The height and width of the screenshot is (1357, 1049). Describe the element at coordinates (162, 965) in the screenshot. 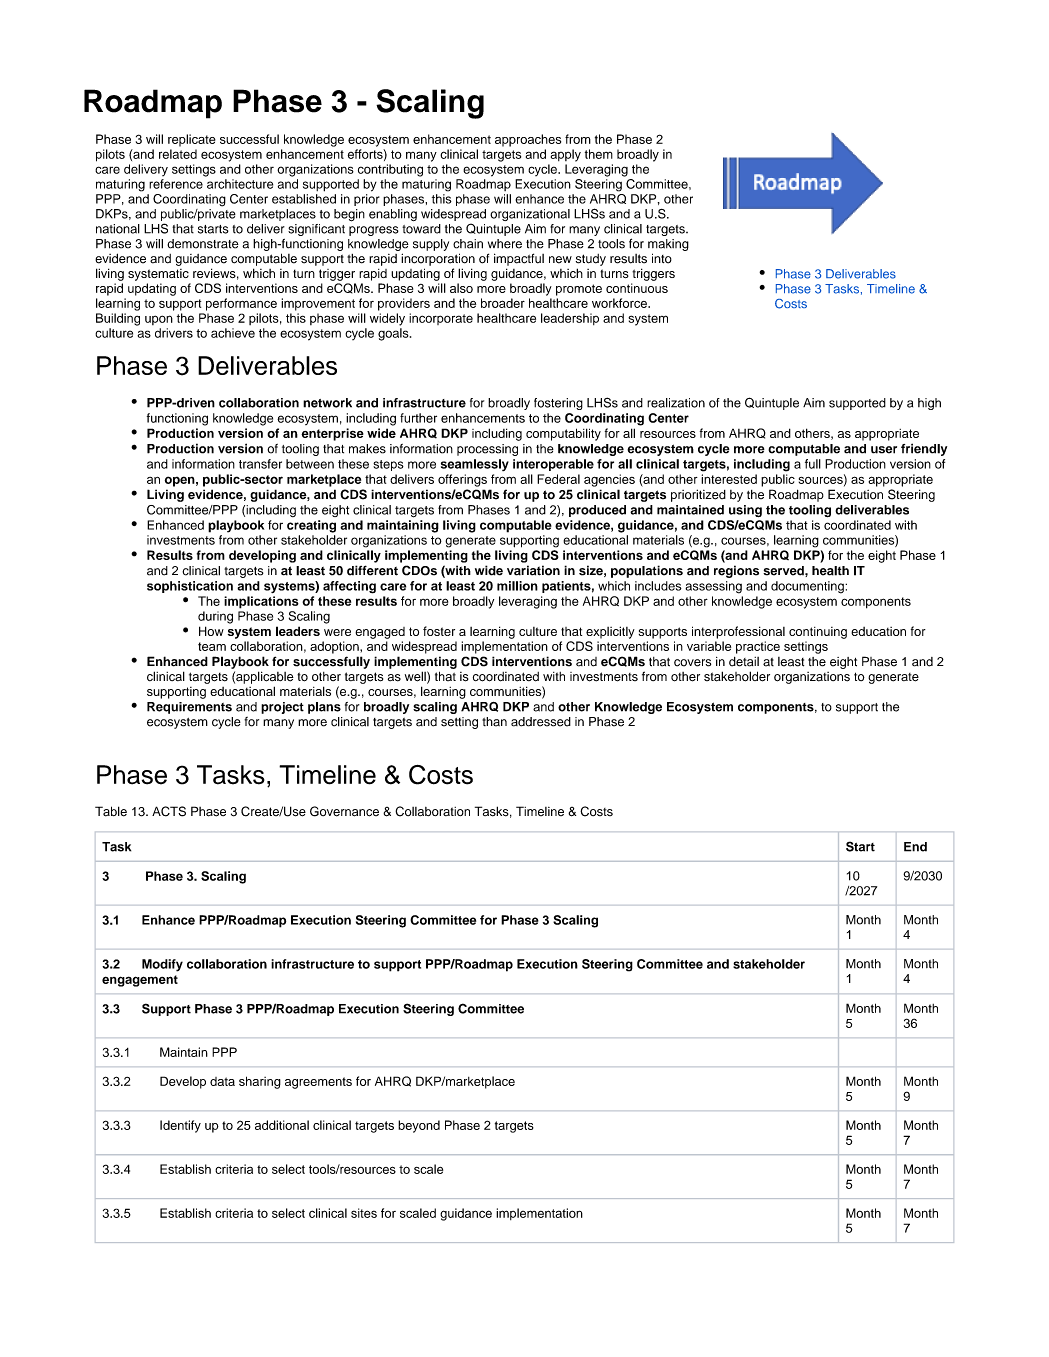

I see `Modify` at that location.
